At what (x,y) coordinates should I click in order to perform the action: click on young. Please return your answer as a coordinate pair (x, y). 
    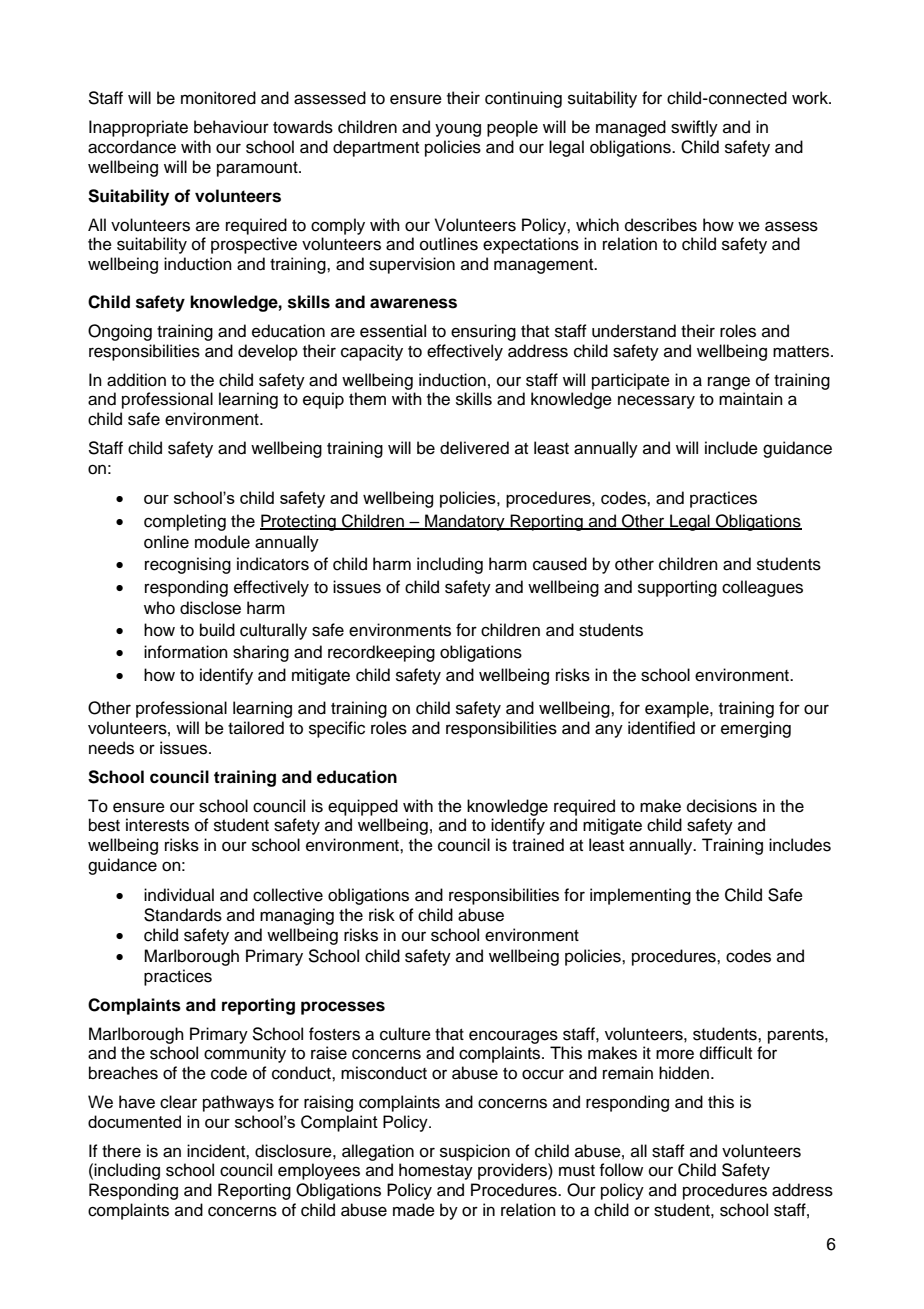
    Looking at the image, I should click on (458, 130).
